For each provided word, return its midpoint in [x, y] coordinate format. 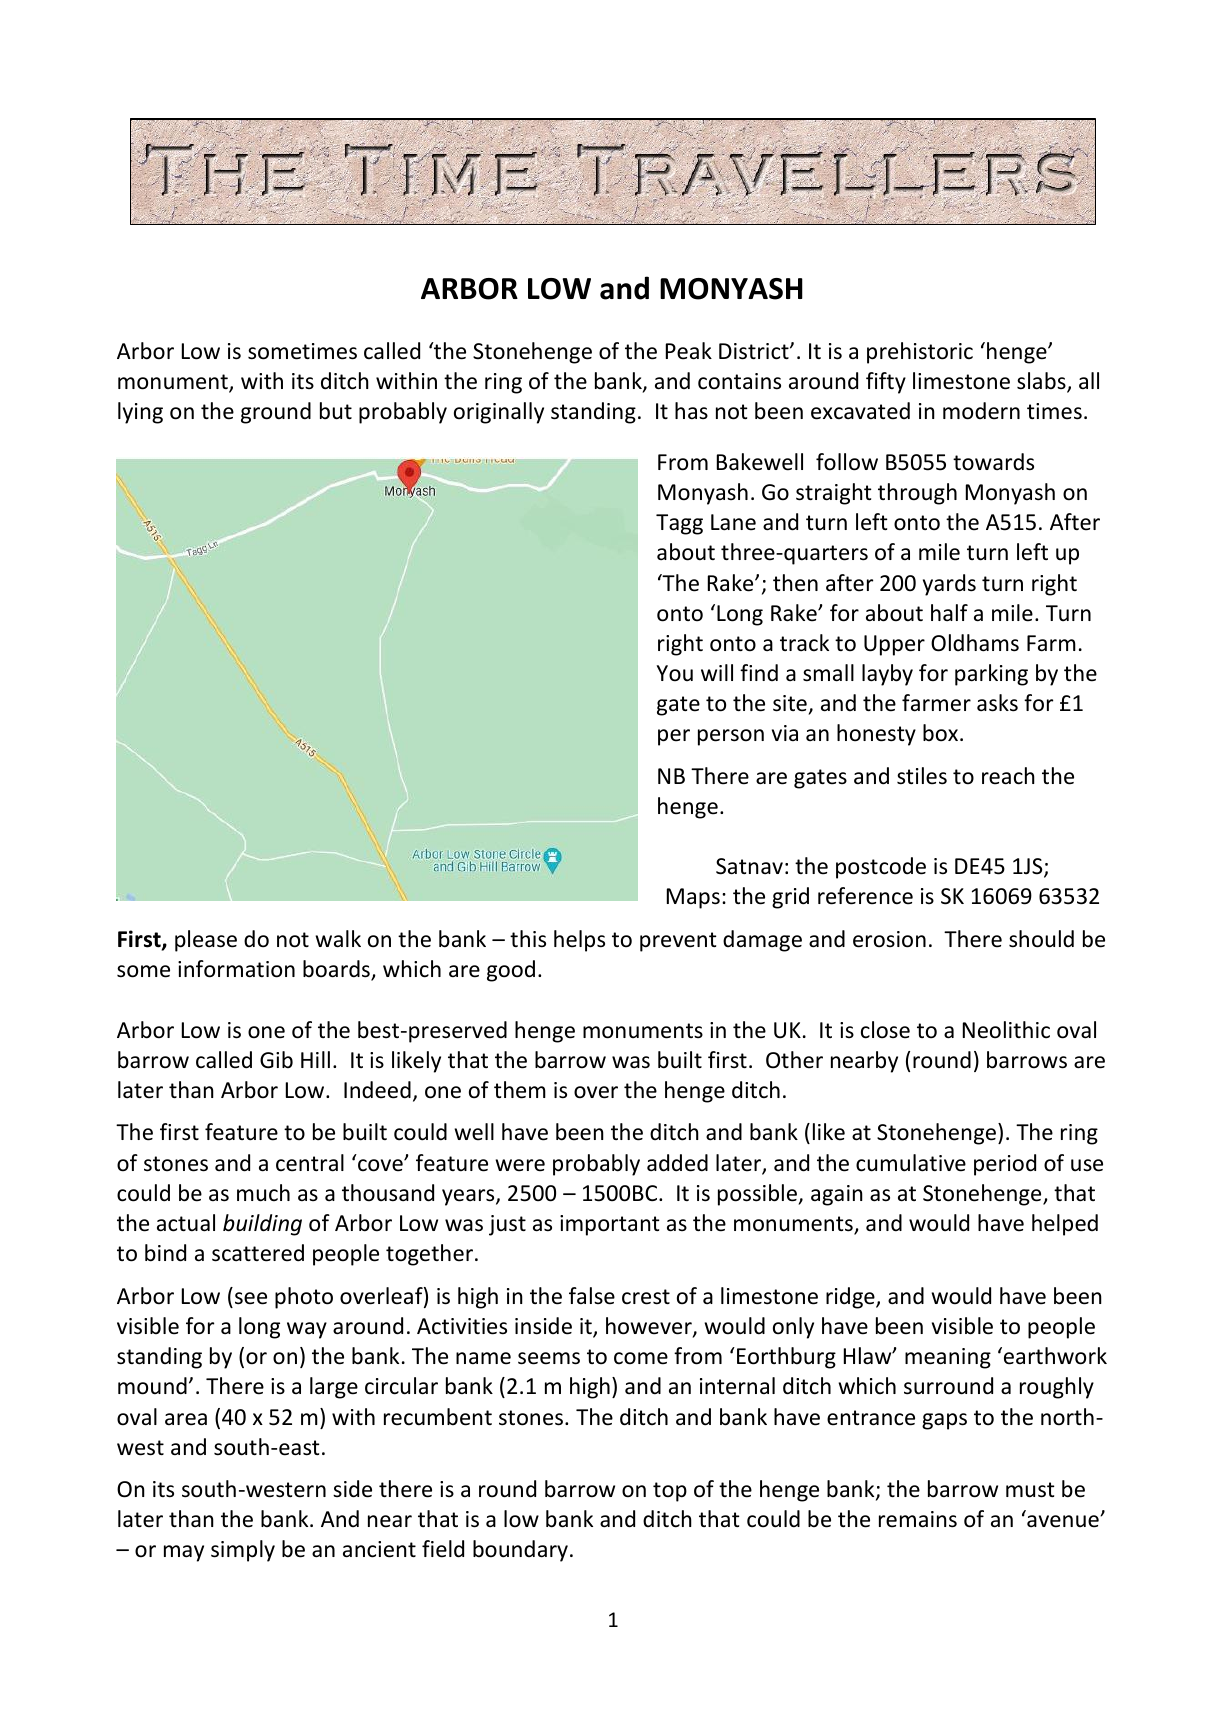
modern [981, 411]
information [236, 969]
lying [140, 413]
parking [991, 675]
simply [243, 1551]
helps [579, 941]
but [336, 411]
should [1041, 939]
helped [1065, 1225]
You [675, 673]
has [691, 410]
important [610, 1225]
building [262, 1225]
